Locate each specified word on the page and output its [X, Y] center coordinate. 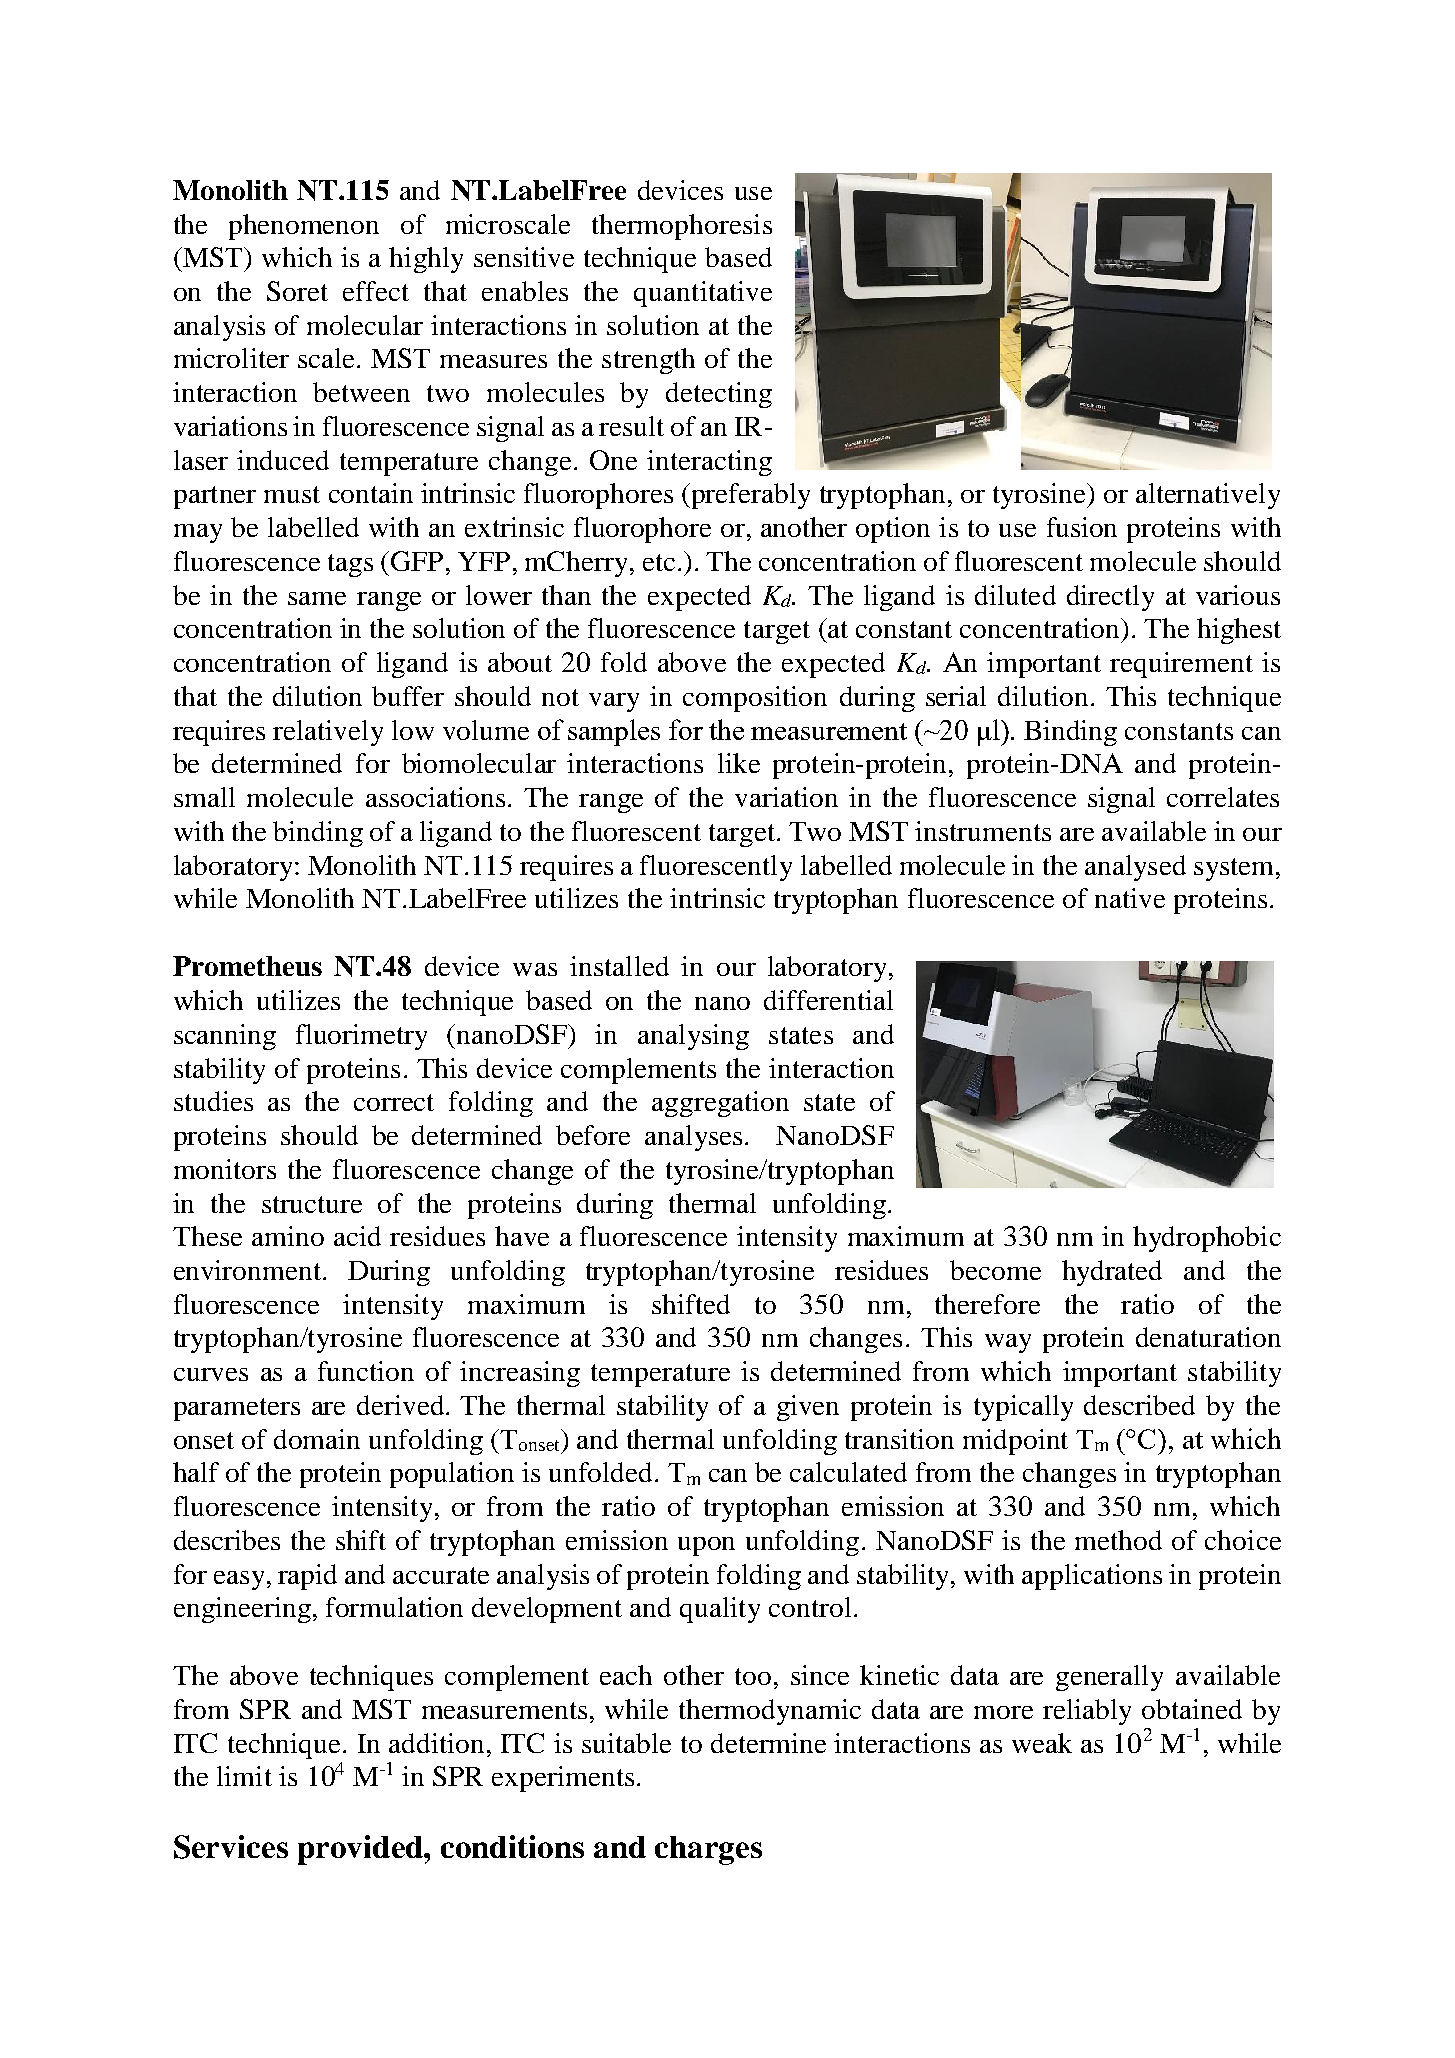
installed [619, 966]
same [317, 598]
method [1118, 1540]
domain [317, 1439]
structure [312, 1204]
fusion [1082, 527]
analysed [1135, 868]
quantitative [703, 294]
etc [659, 562]
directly [1110, 598]
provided [361, 1850]
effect [376, 291]
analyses [693, 1138]
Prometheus [247, 966]
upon [706, 1546]
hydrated [1112, 1273]
